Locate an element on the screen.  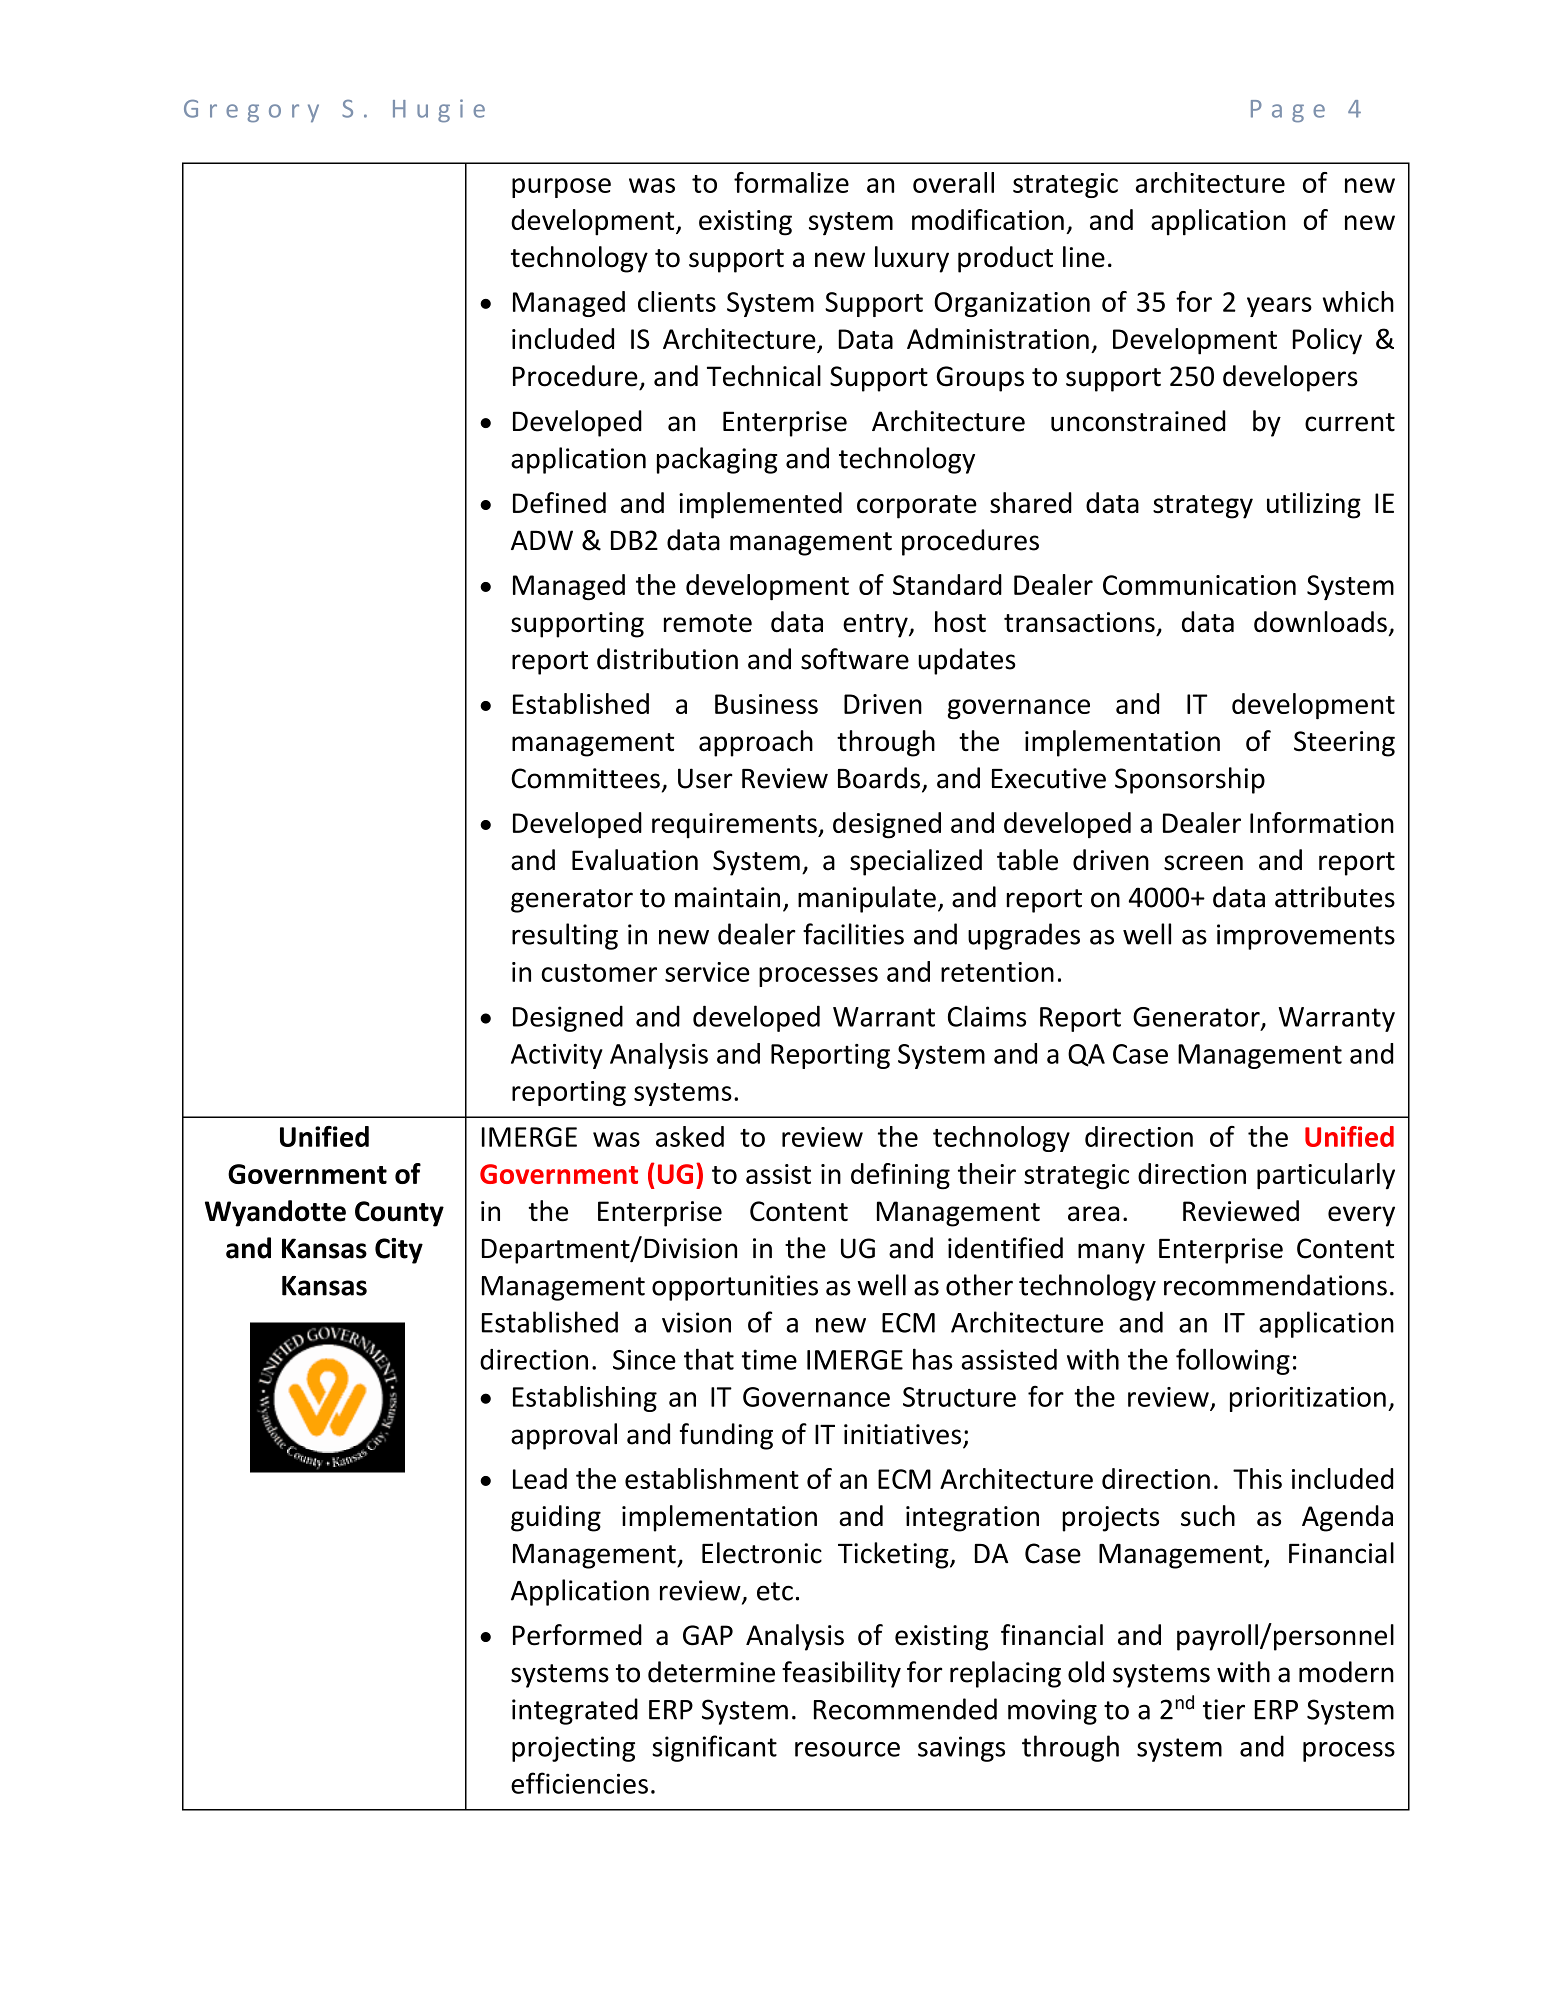
time is located at coordinates (769, 1359).
